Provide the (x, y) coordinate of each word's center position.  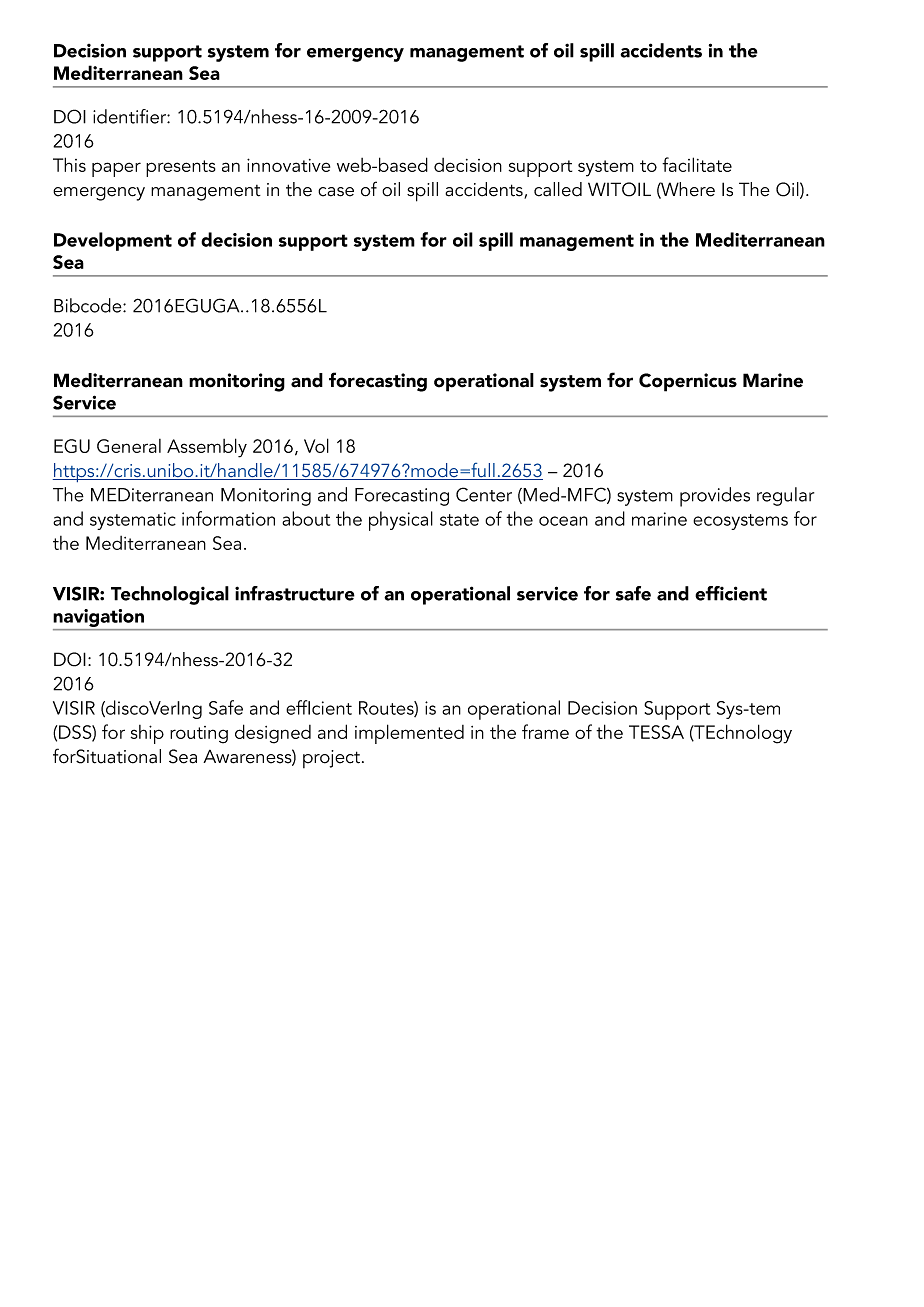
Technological (170, 595)
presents (181, 168)
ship (147, 734)
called (558, 189)
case (336, 192)
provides (715, 497)
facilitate (697, 164)
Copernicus (688, 382)
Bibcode (89, 305)
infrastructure (295, 593)
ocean (563, 521)
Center (484, 494)
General (129, 446)
